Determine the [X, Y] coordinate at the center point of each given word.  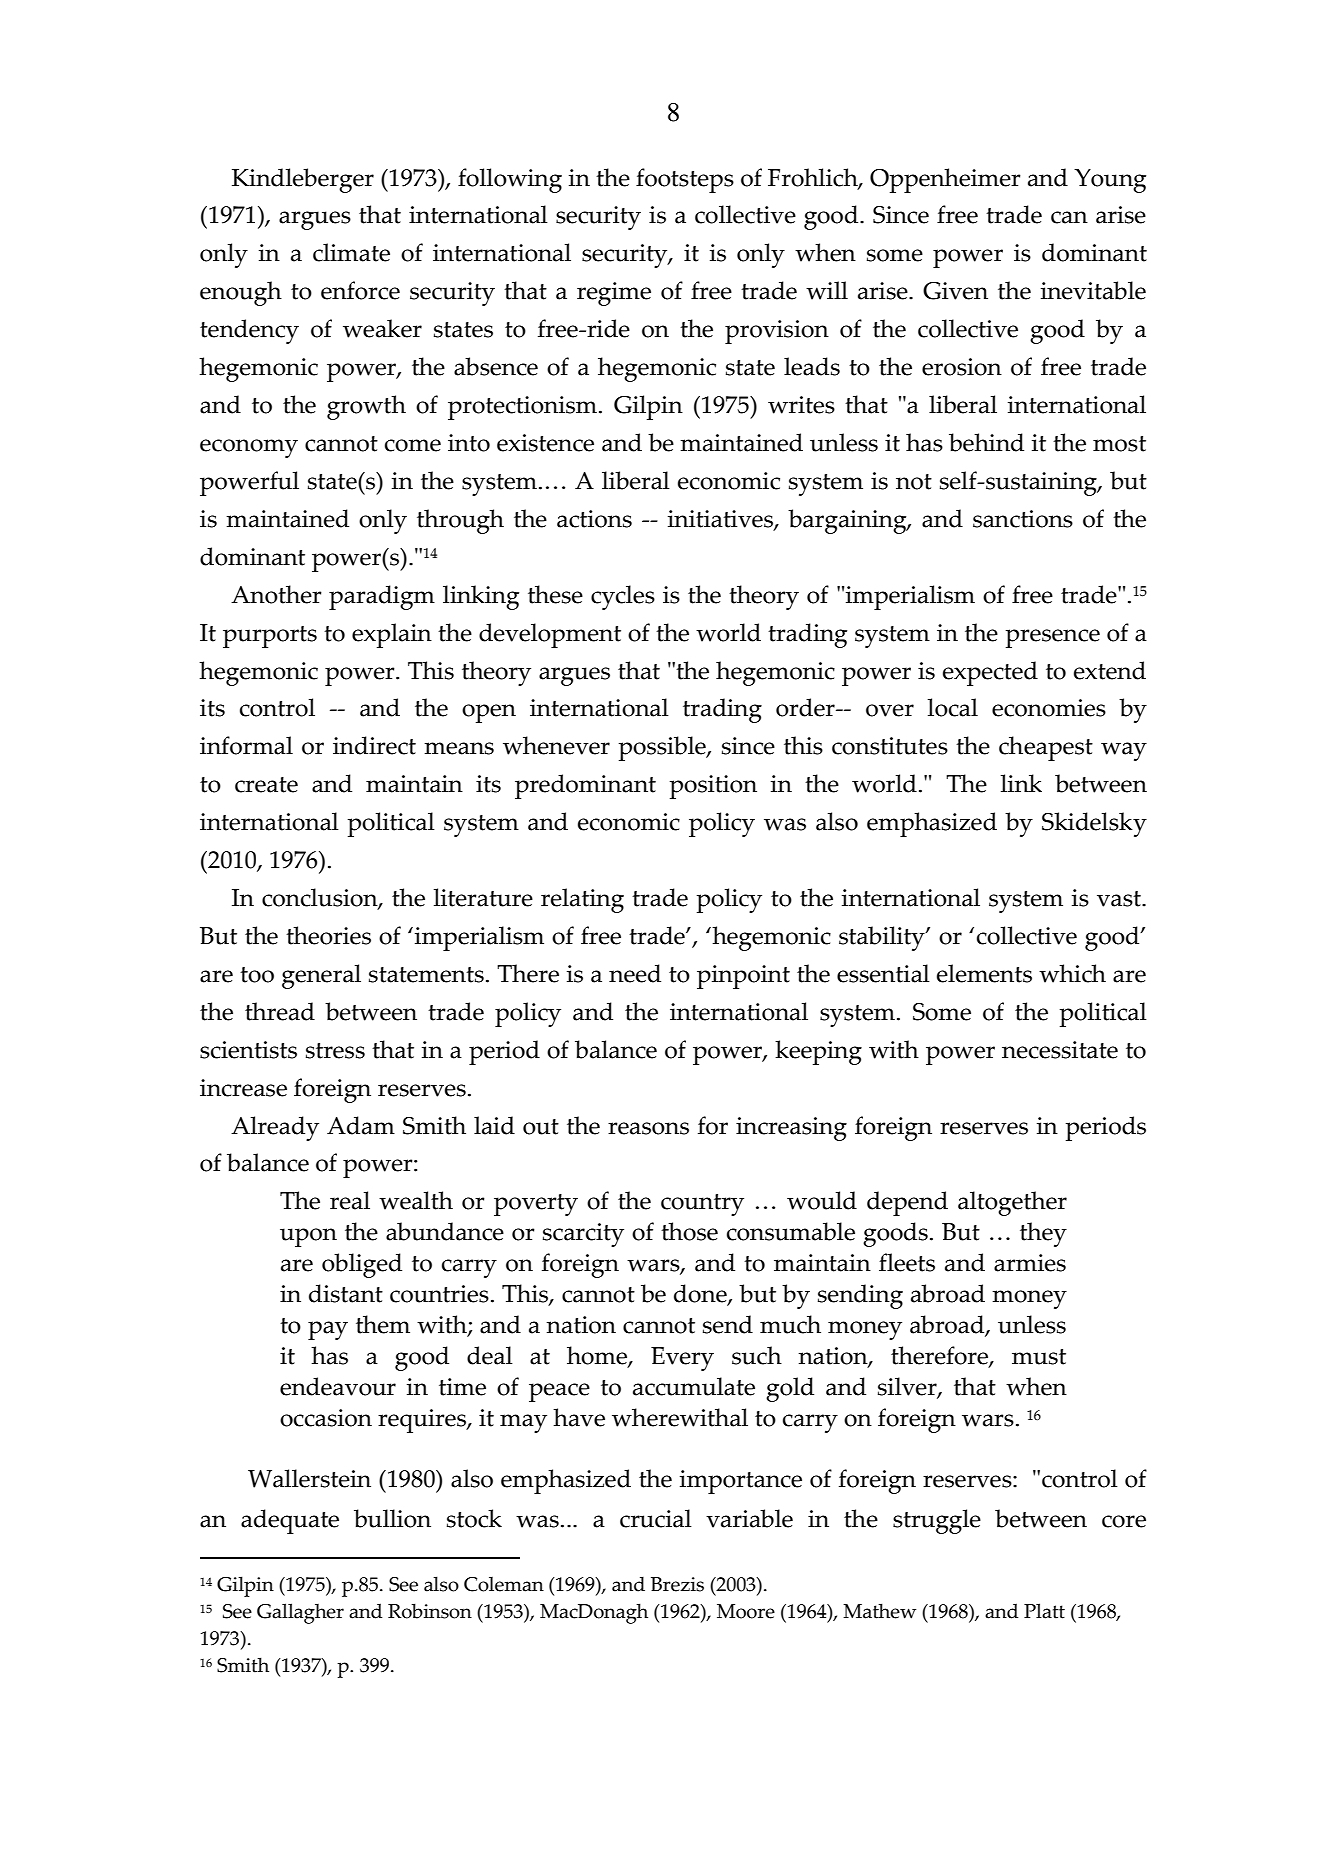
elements [984, 973]
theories [328, 935]
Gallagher [300, 1613]
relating [582, 900]
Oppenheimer [945, 180]
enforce [360, 290]
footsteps [685, 180]
